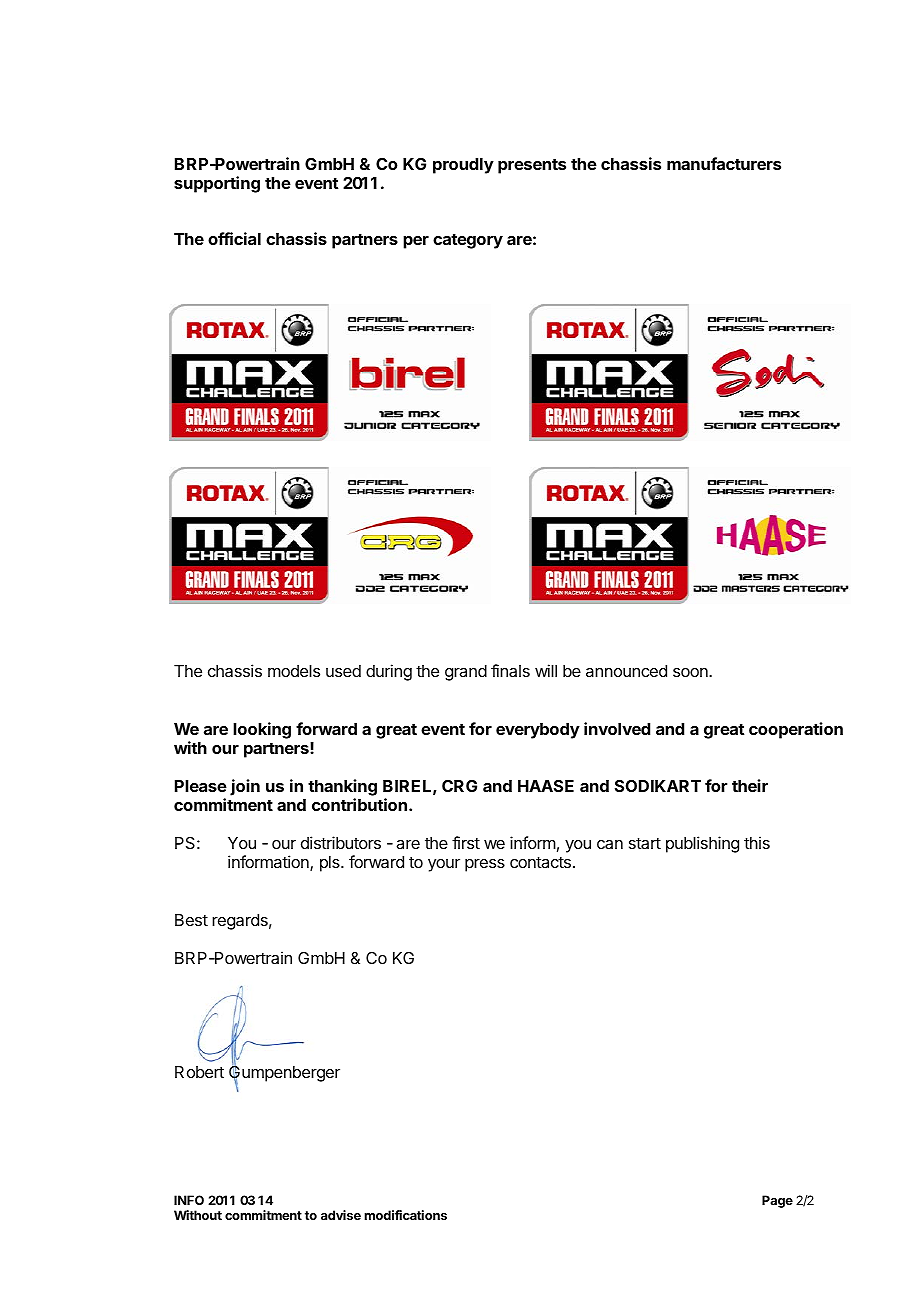  Describe the element at coordinates (777, 1201) in the screenshot. I see `Page` at that location.
